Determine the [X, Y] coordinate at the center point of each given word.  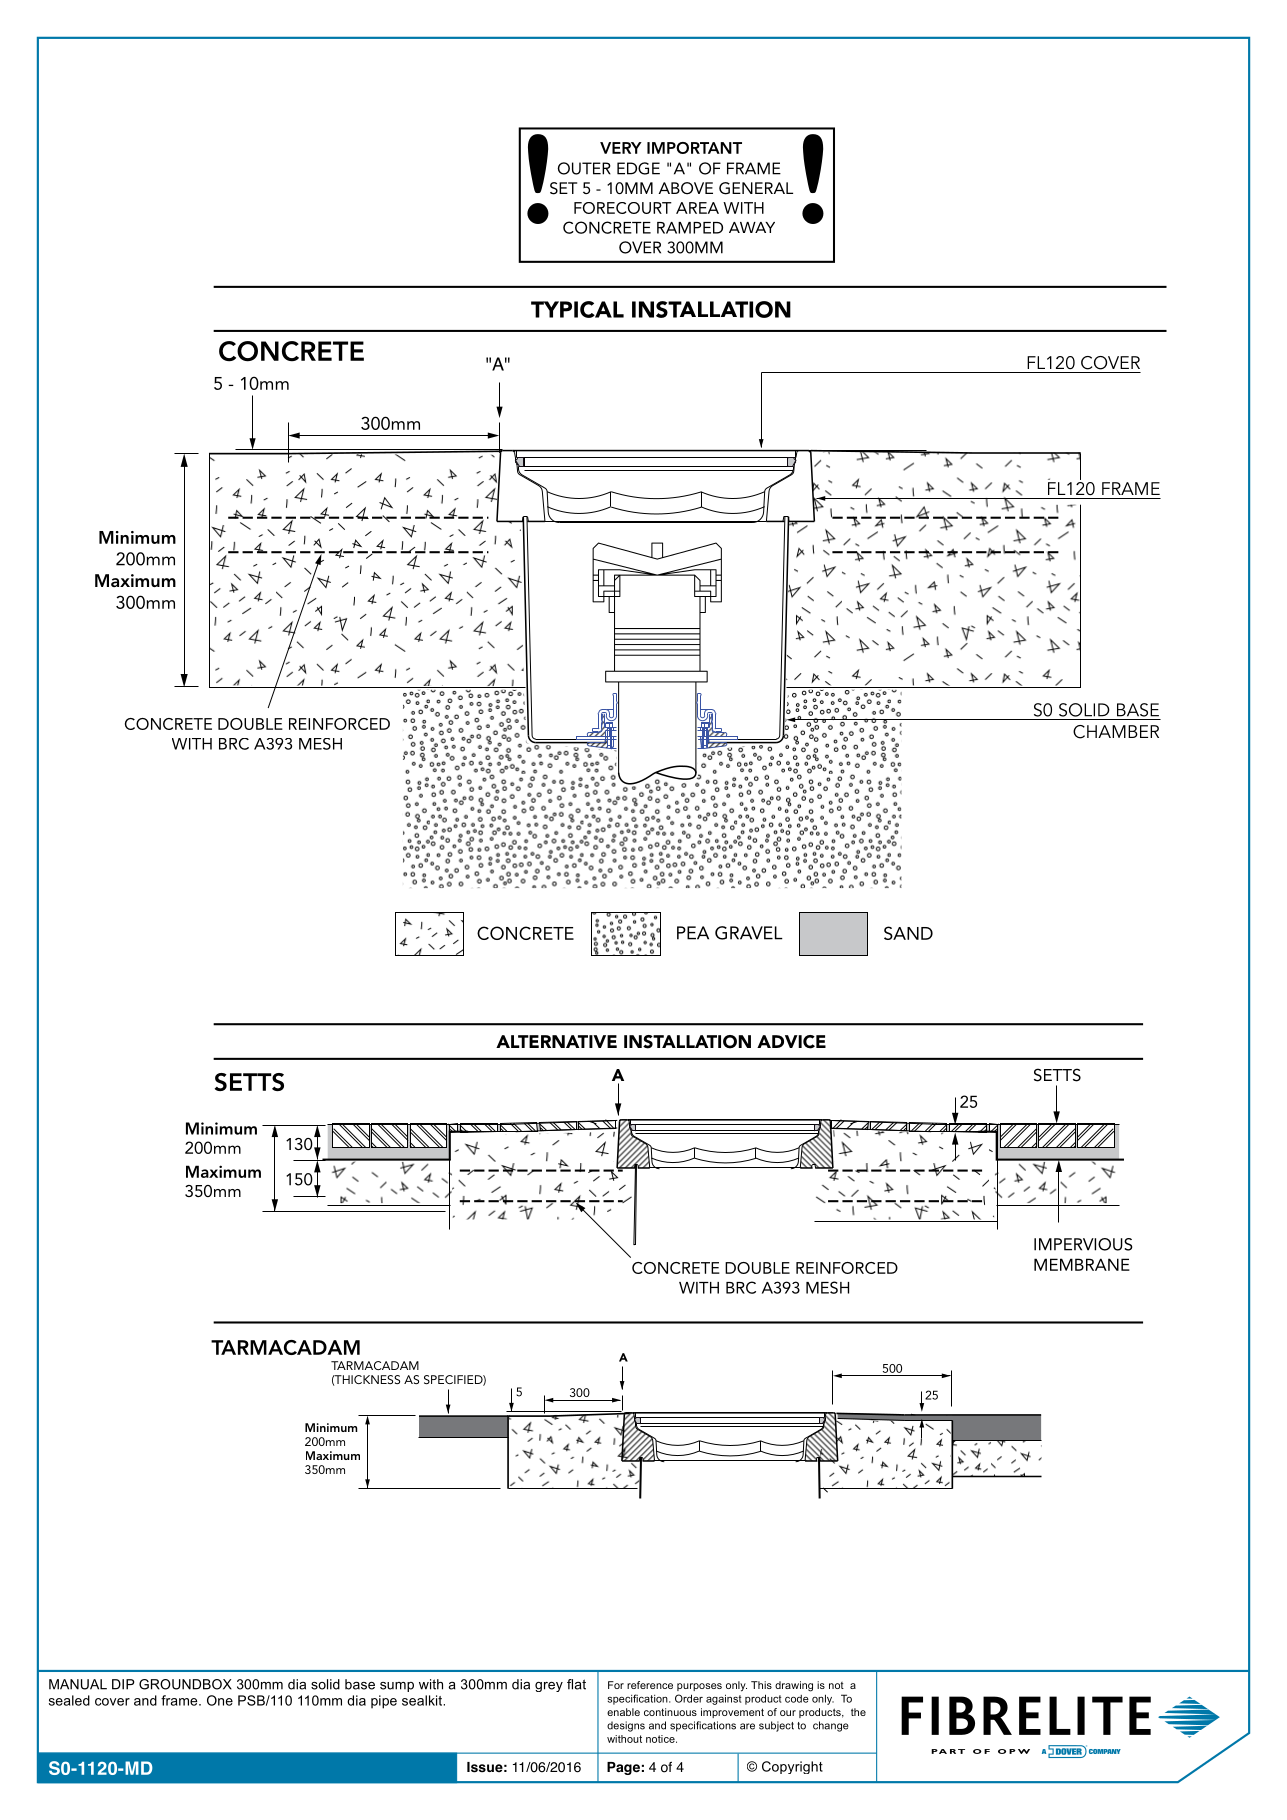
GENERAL [756, 188]
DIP [123, 1684]
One [220, 1700]
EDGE [638, 168]
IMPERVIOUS [1083, 1244]
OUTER [584, 168]
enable [623, 1712]
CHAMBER [1116, 732]
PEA [693, 933]
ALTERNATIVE [556, 1041]
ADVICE [791, 1042]
